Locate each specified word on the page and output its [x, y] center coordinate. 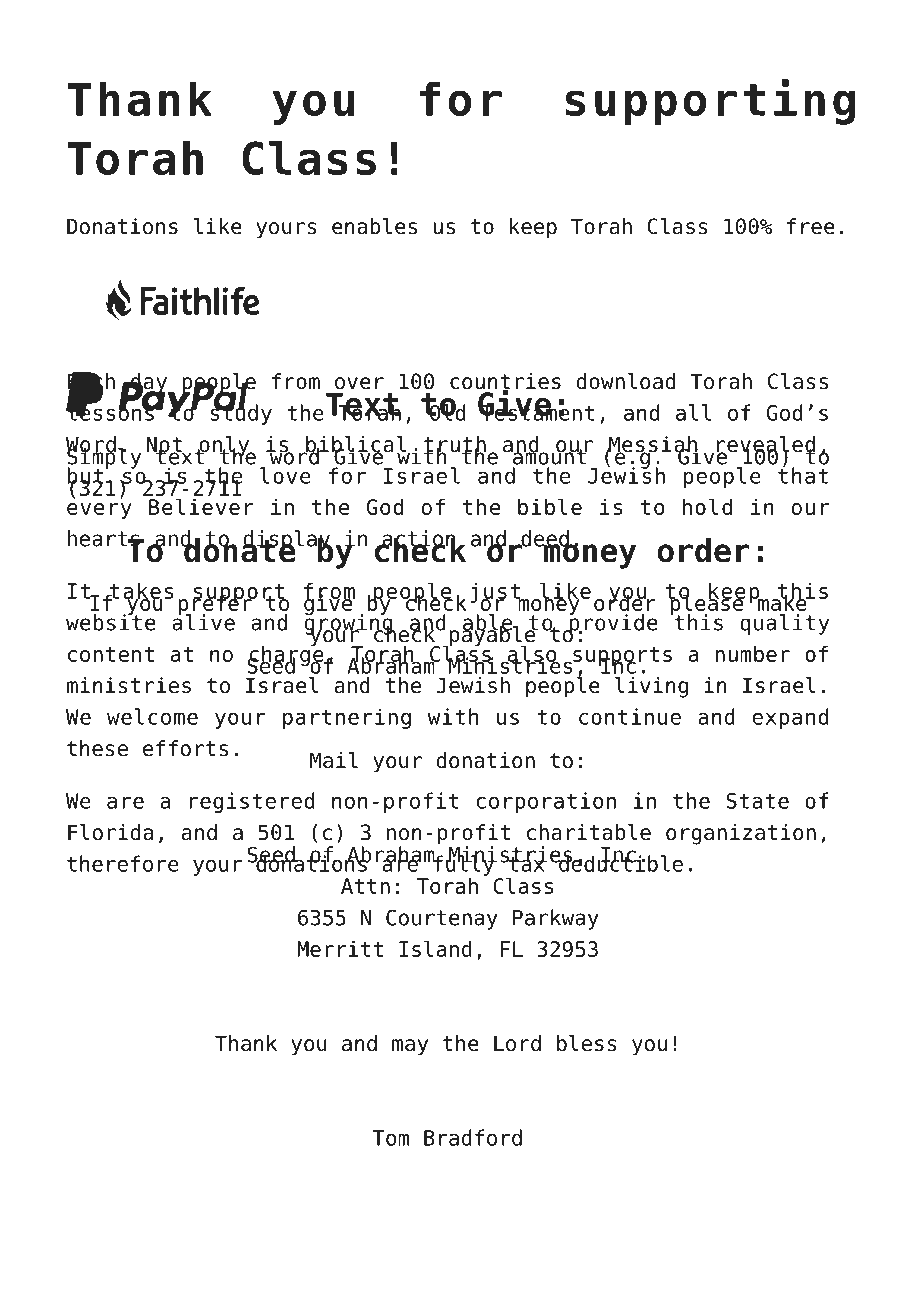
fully [464, 864]
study [241, 413]
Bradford [473, 1137]
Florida [110, 832]
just [496, 594]
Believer [201, 506]
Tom [390, 1138]
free [811, 226]
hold [707, 506]
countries [505, 382]
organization [741, 834]
